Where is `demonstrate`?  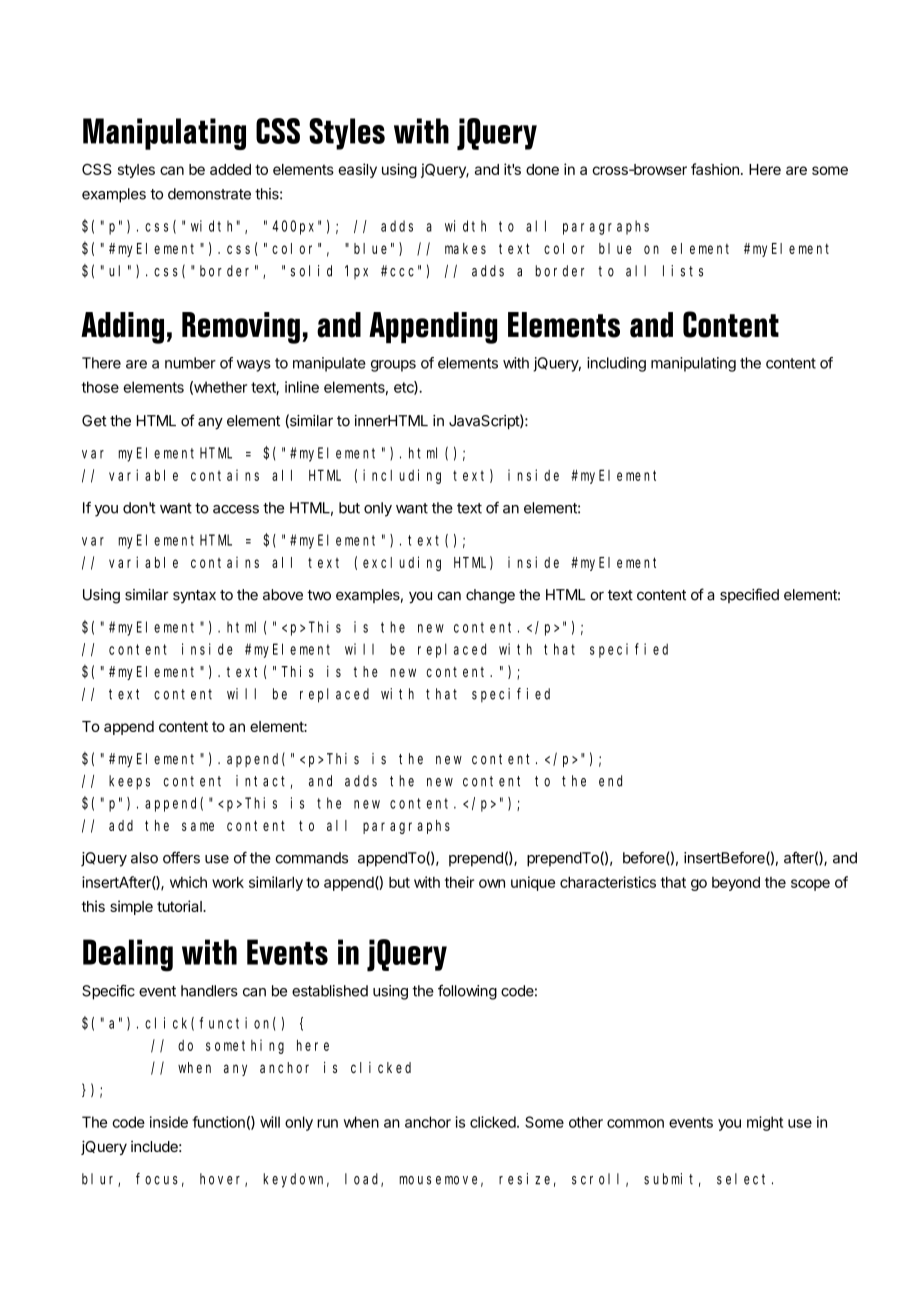
demonstrate is located at coordinates (209, 194).
